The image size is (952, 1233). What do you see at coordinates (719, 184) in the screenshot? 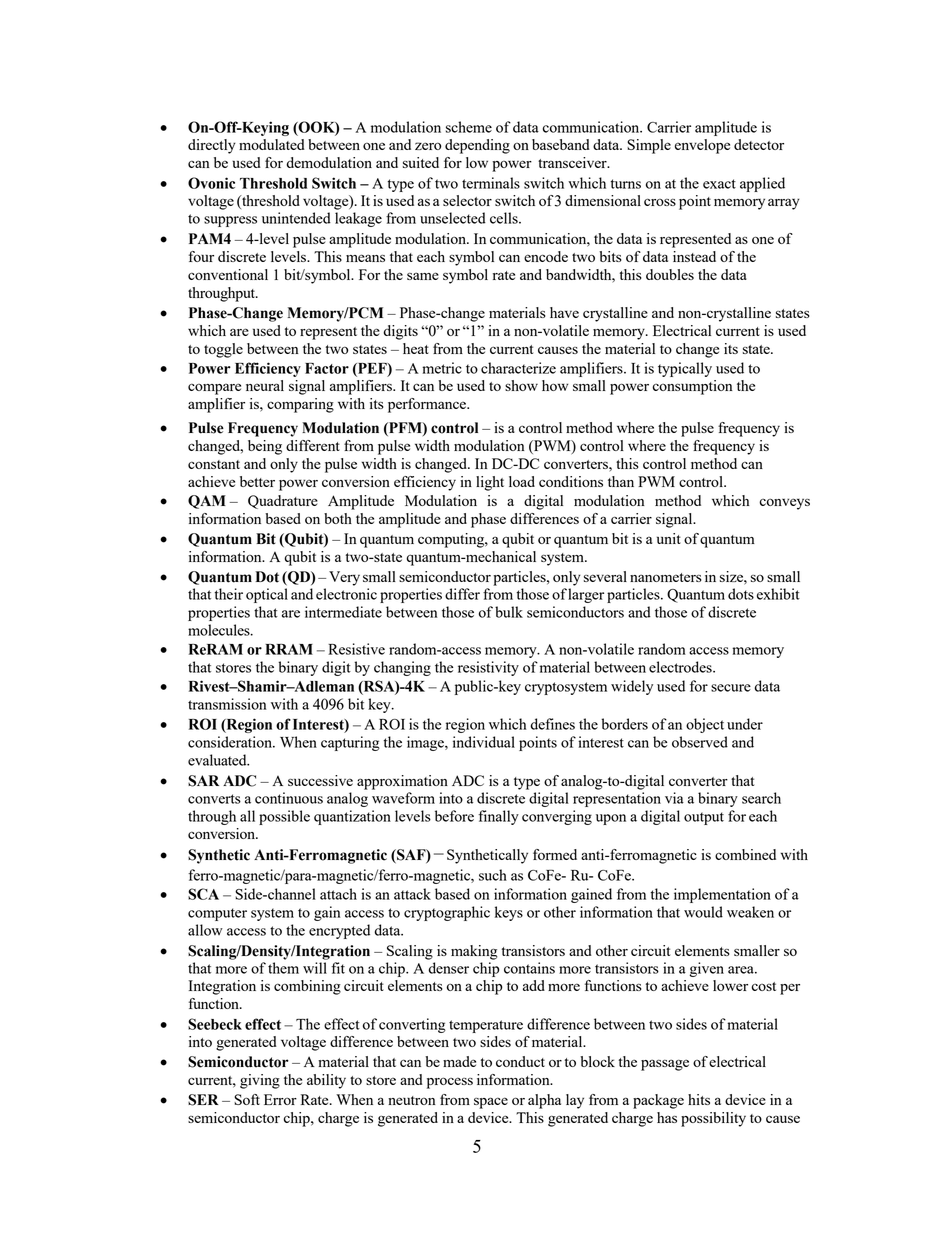
I see `exact` at bounding box center [719, 184].
